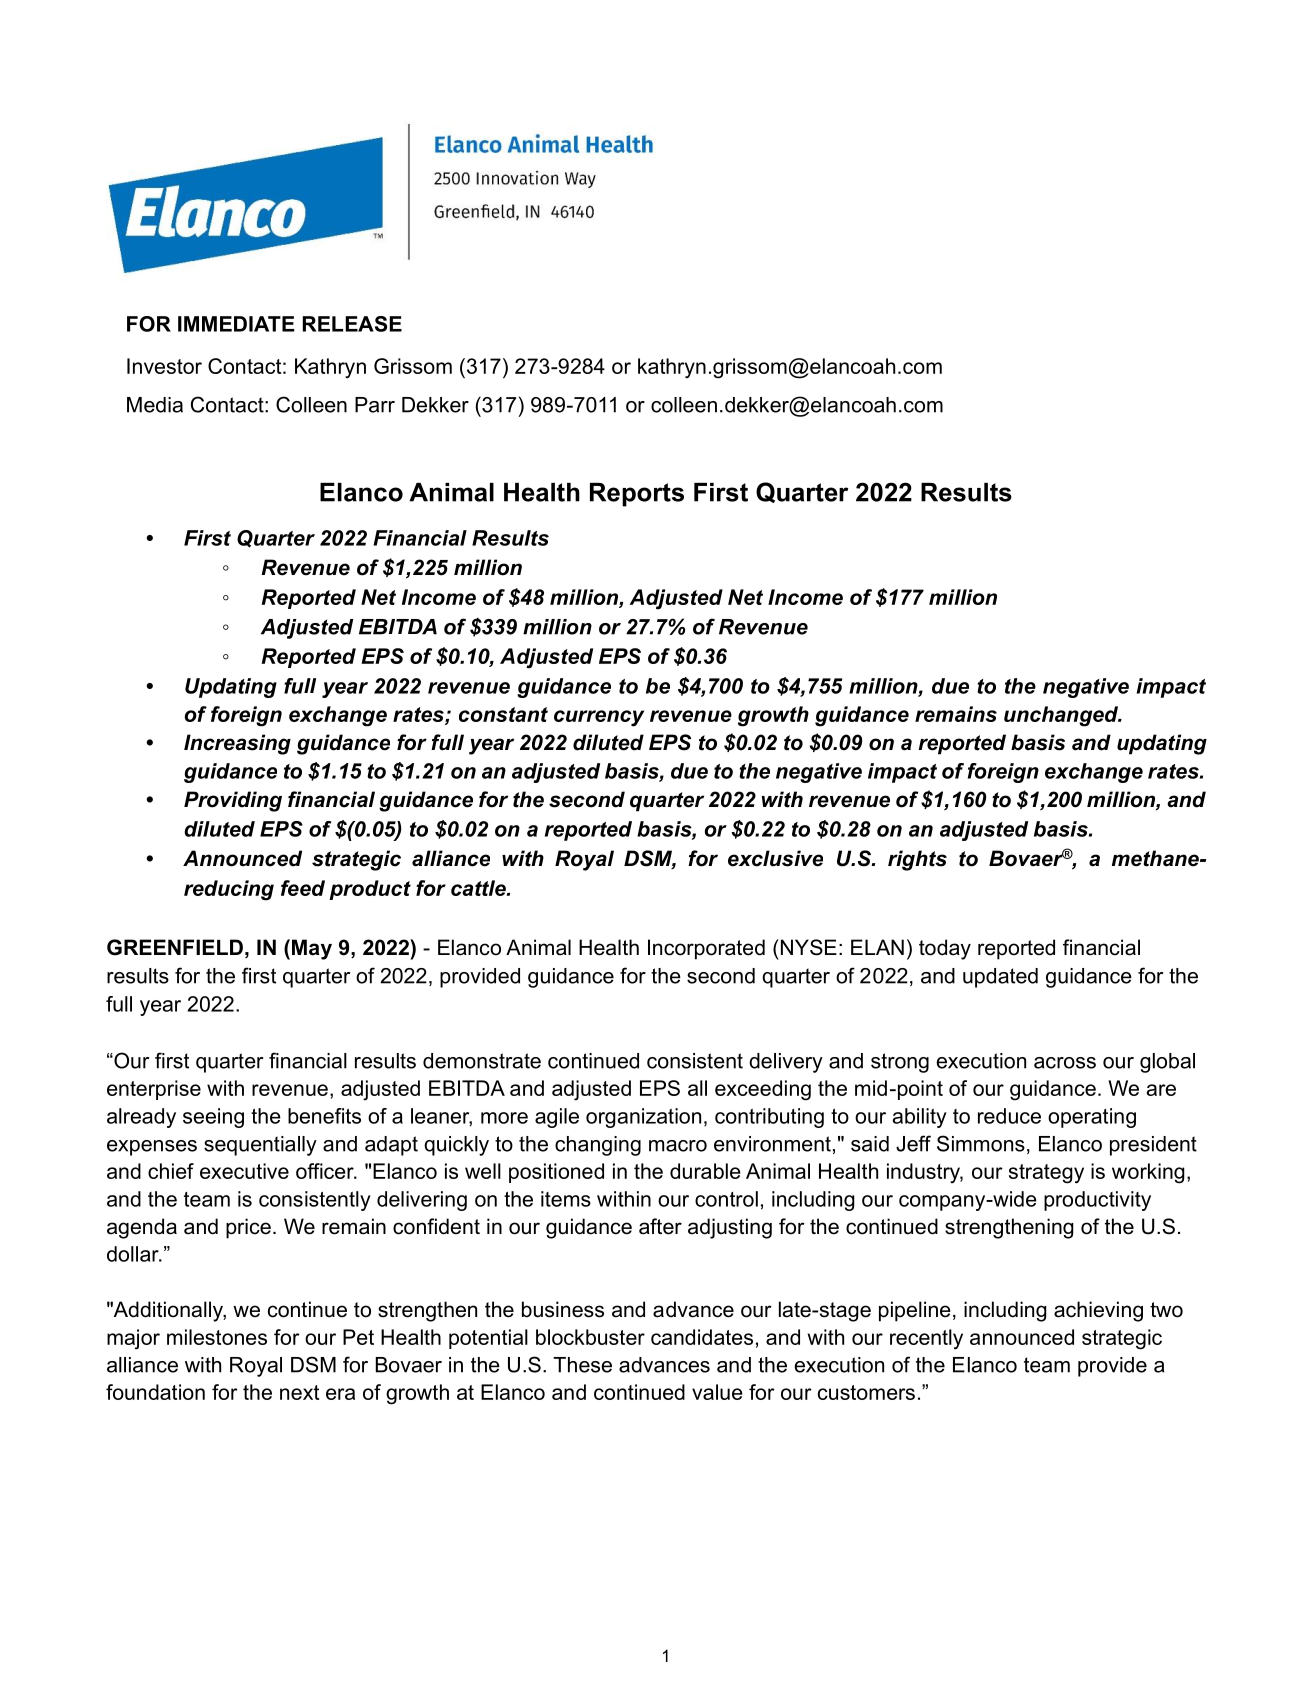 The image size is (1312, 1698). What do you see at coordinates (233, 801) in the screenshot?
I see `Providing` at bounding box center [233, 801].
